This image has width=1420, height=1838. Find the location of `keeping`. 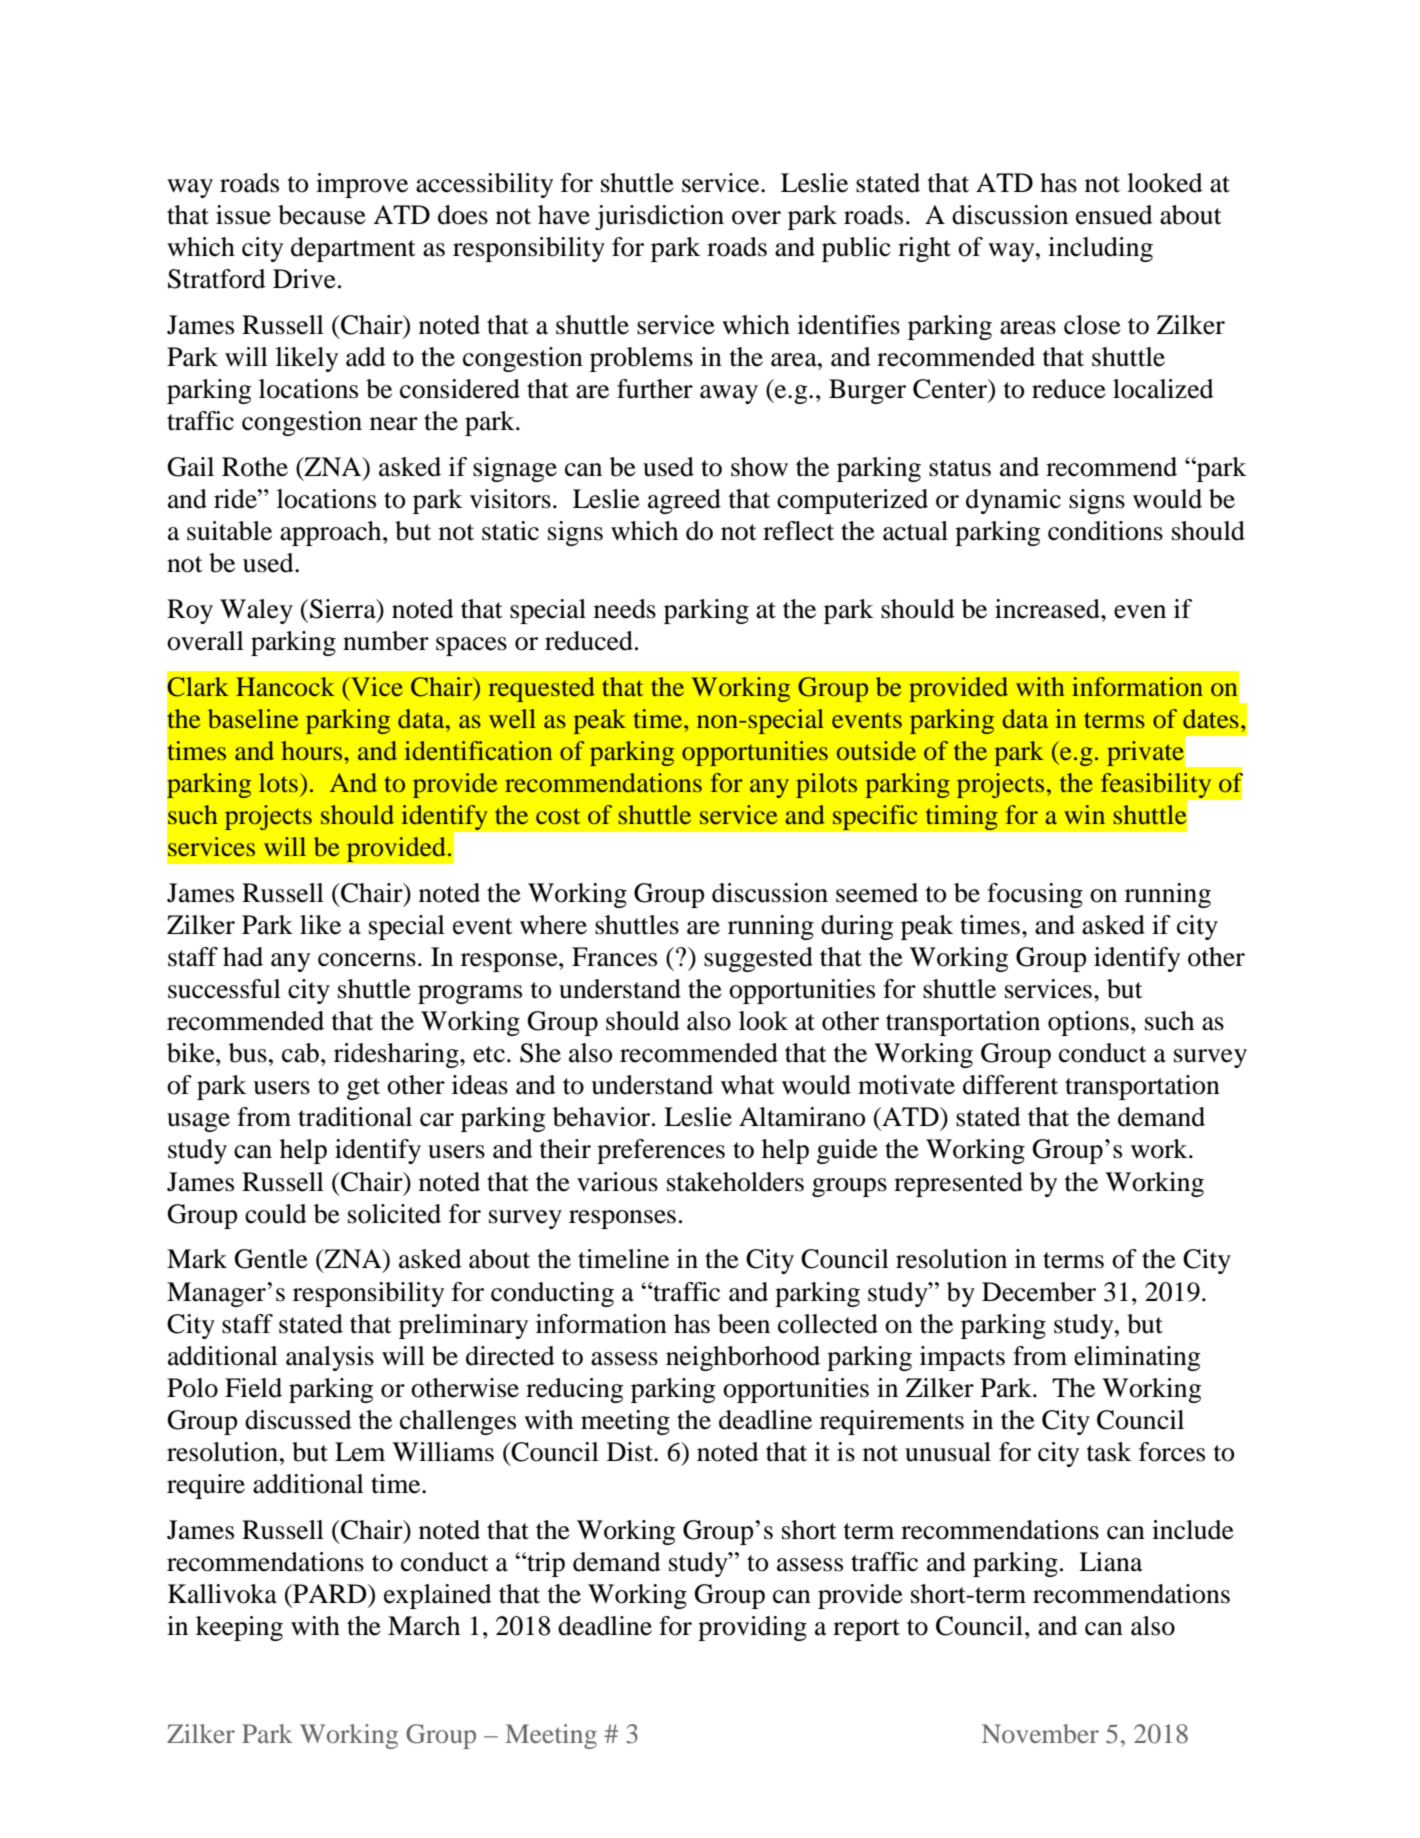

keeping is located at coordinates (239, 1628).
